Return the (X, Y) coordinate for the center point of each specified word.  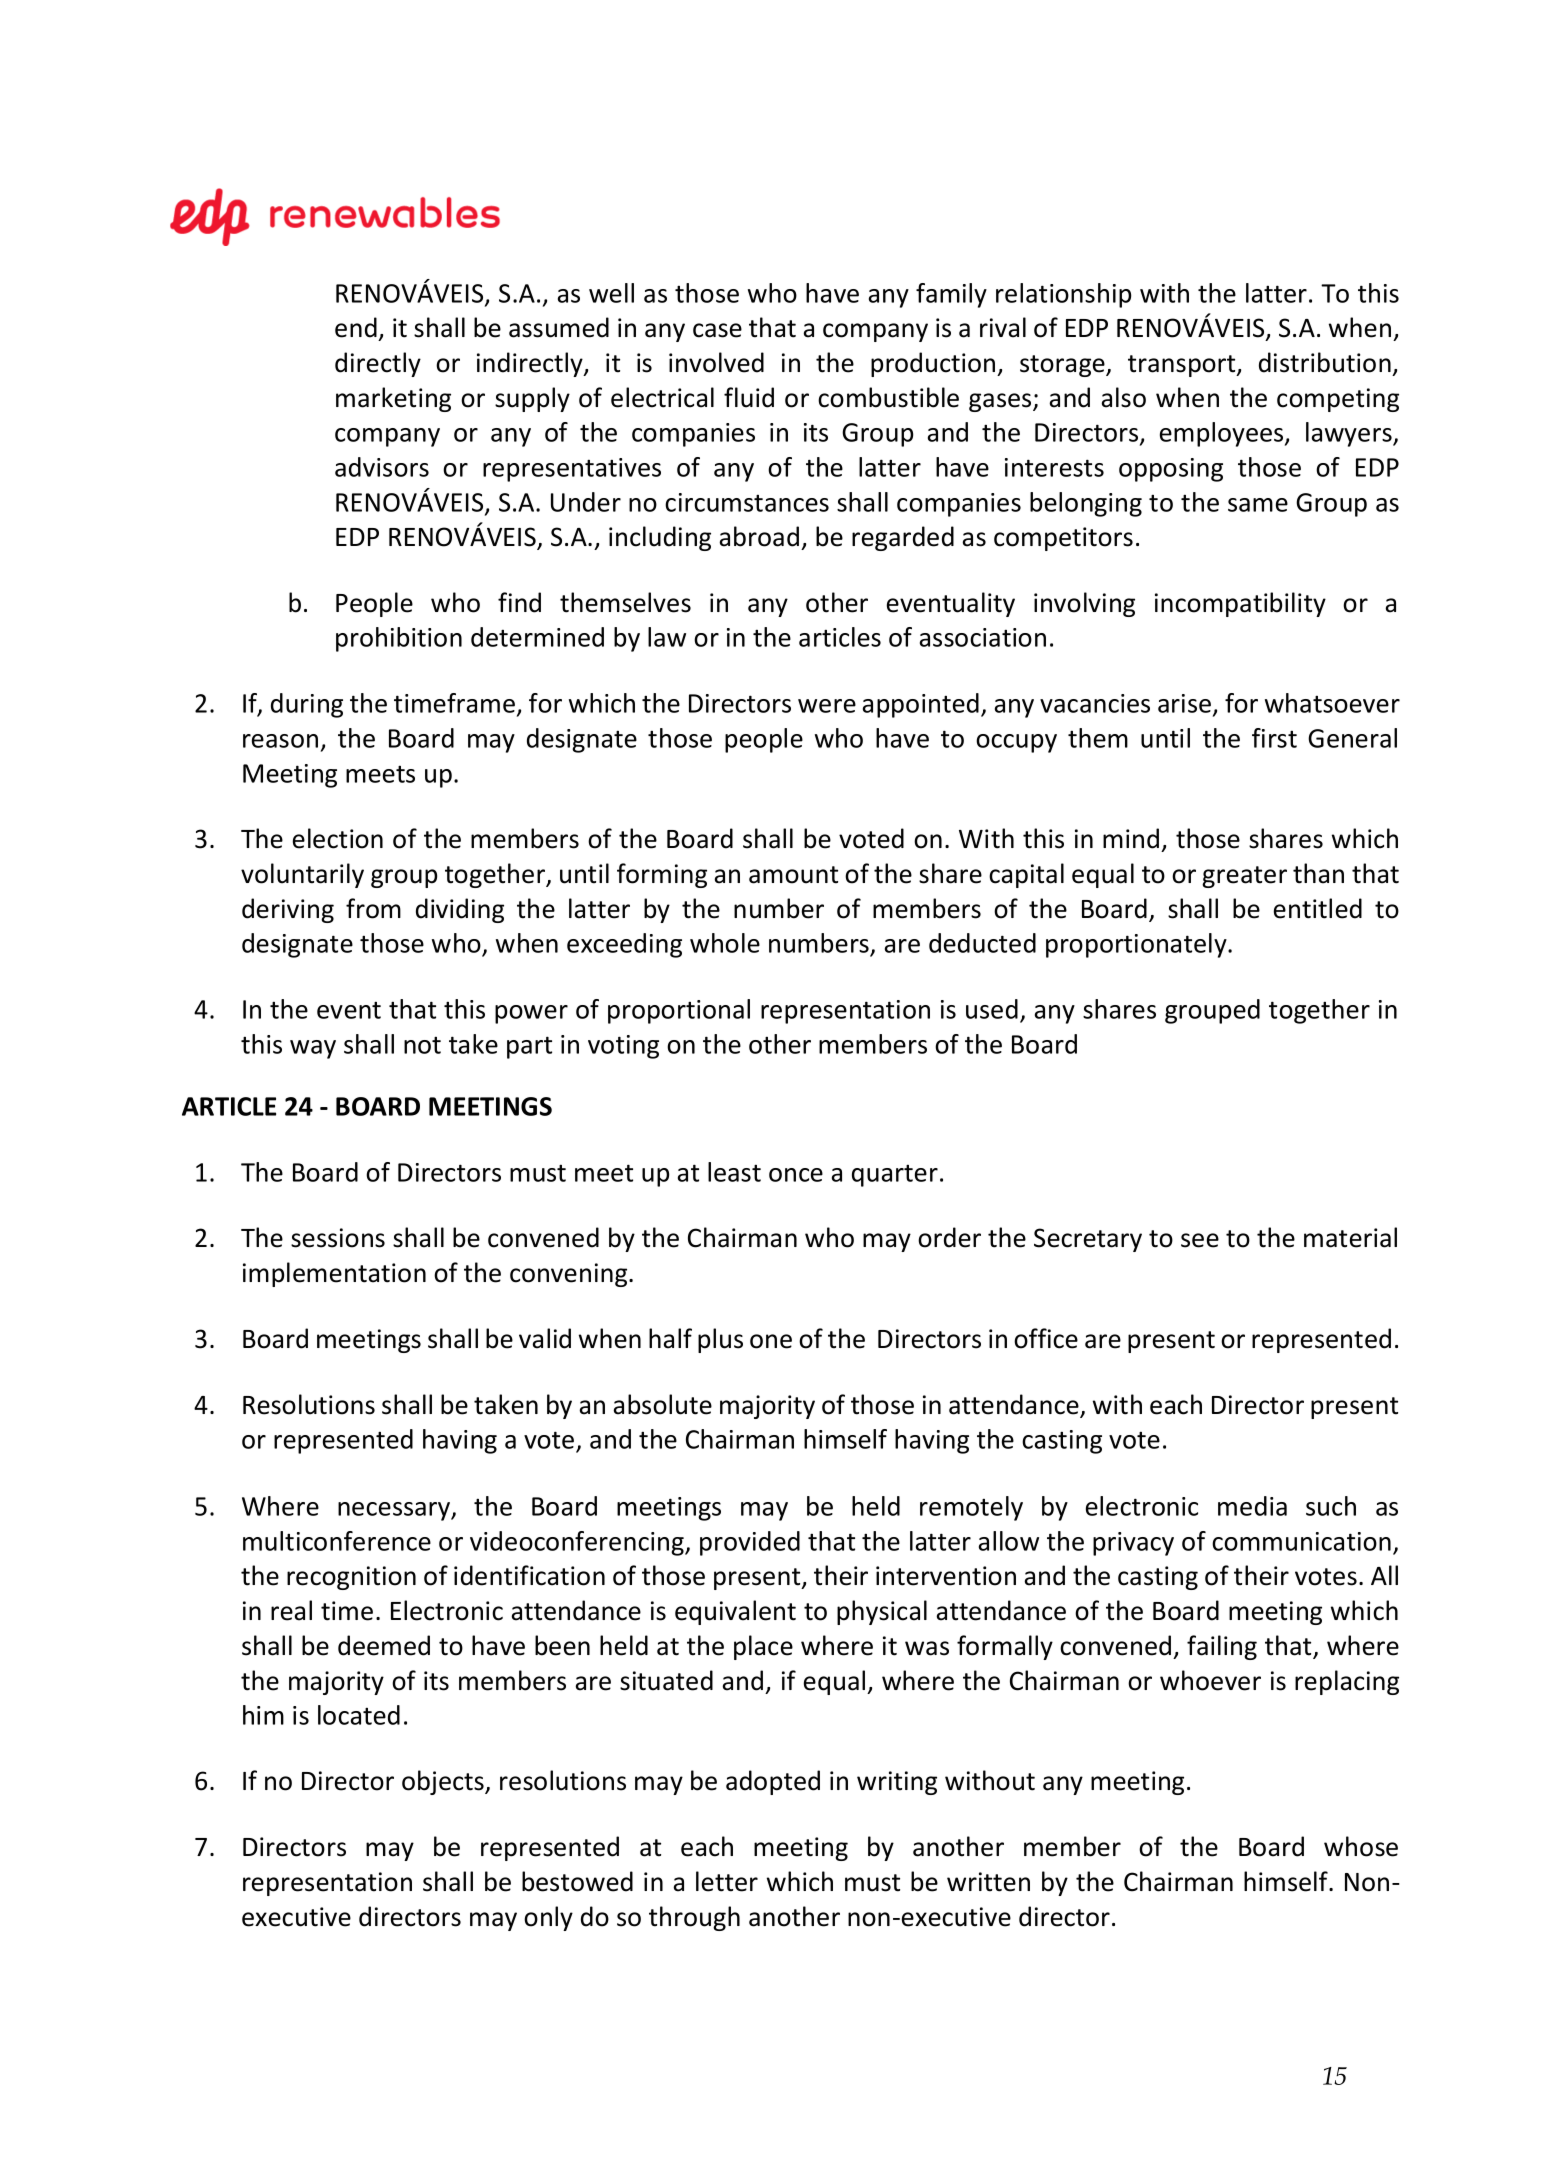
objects (444, 1782)
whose (1361, 1846)
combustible (888, 397)
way (313, 1049)
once (796, 1175)
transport (1183, 366)
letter (727, 1881)
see (1200, 1240)
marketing (393, 399)
